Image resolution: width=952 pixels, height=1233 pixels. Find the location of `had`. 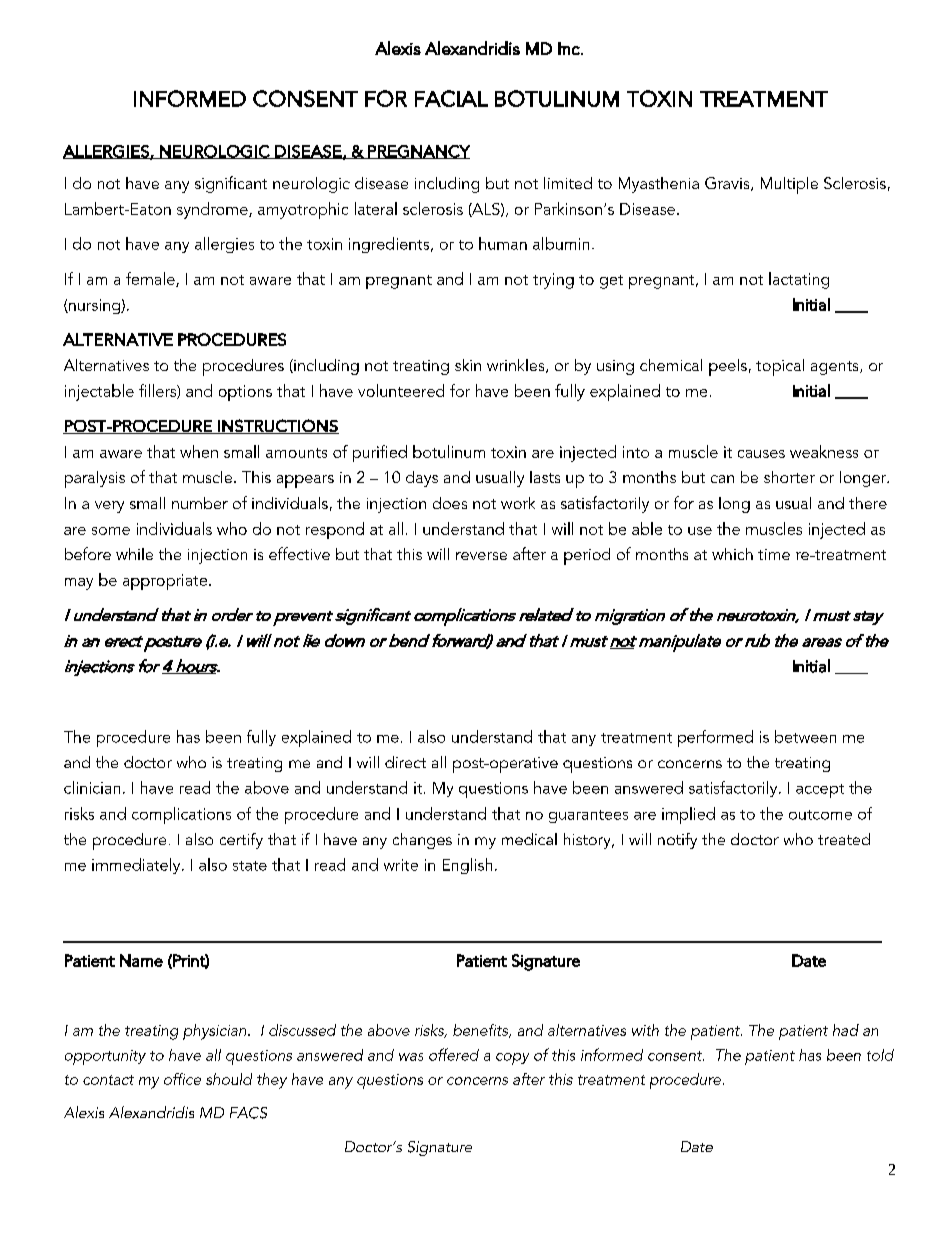

had is located at coordinates (846, 1030).
